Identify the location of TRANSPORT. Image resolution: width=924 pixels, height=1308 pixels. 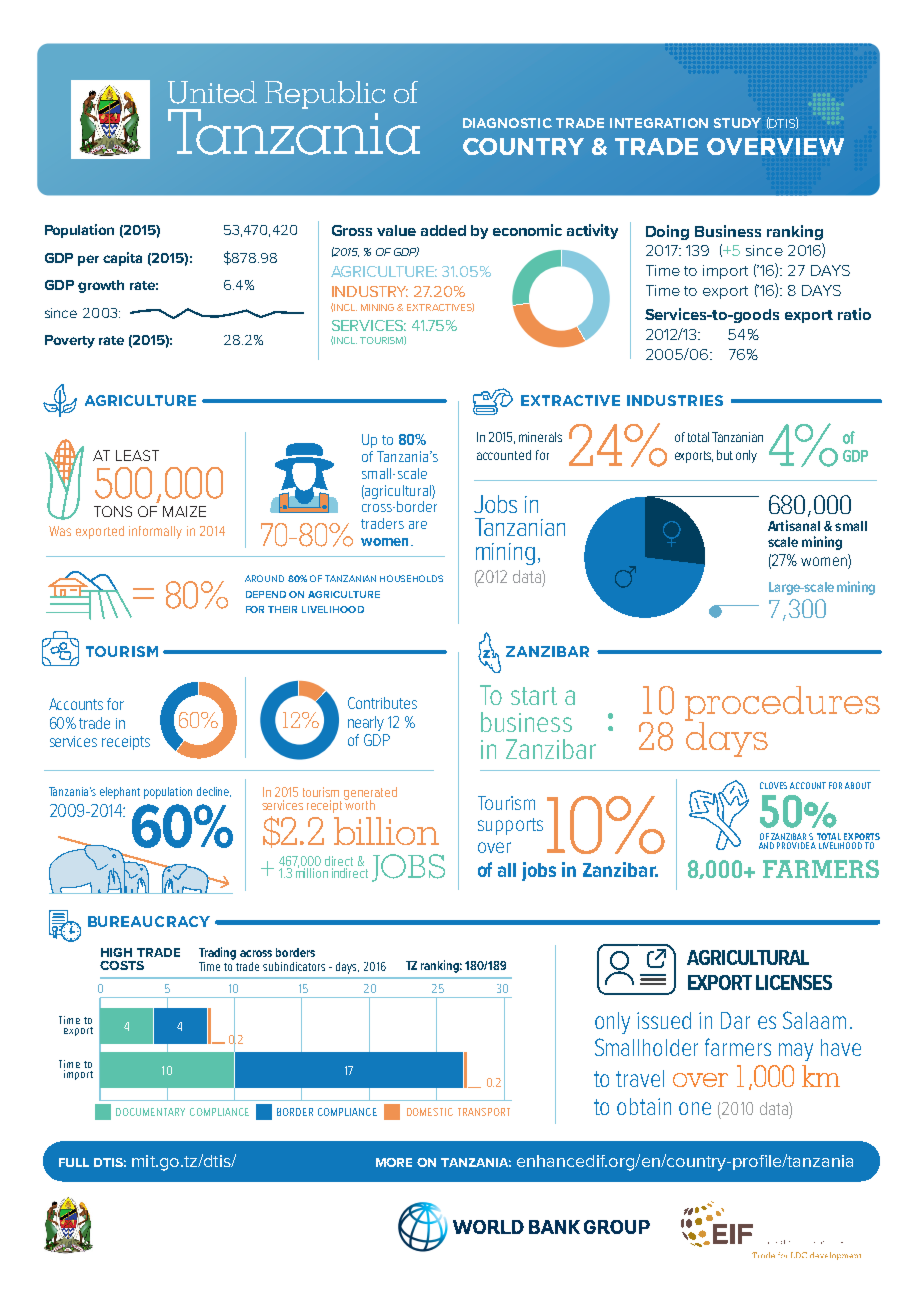
(484, 1112).
